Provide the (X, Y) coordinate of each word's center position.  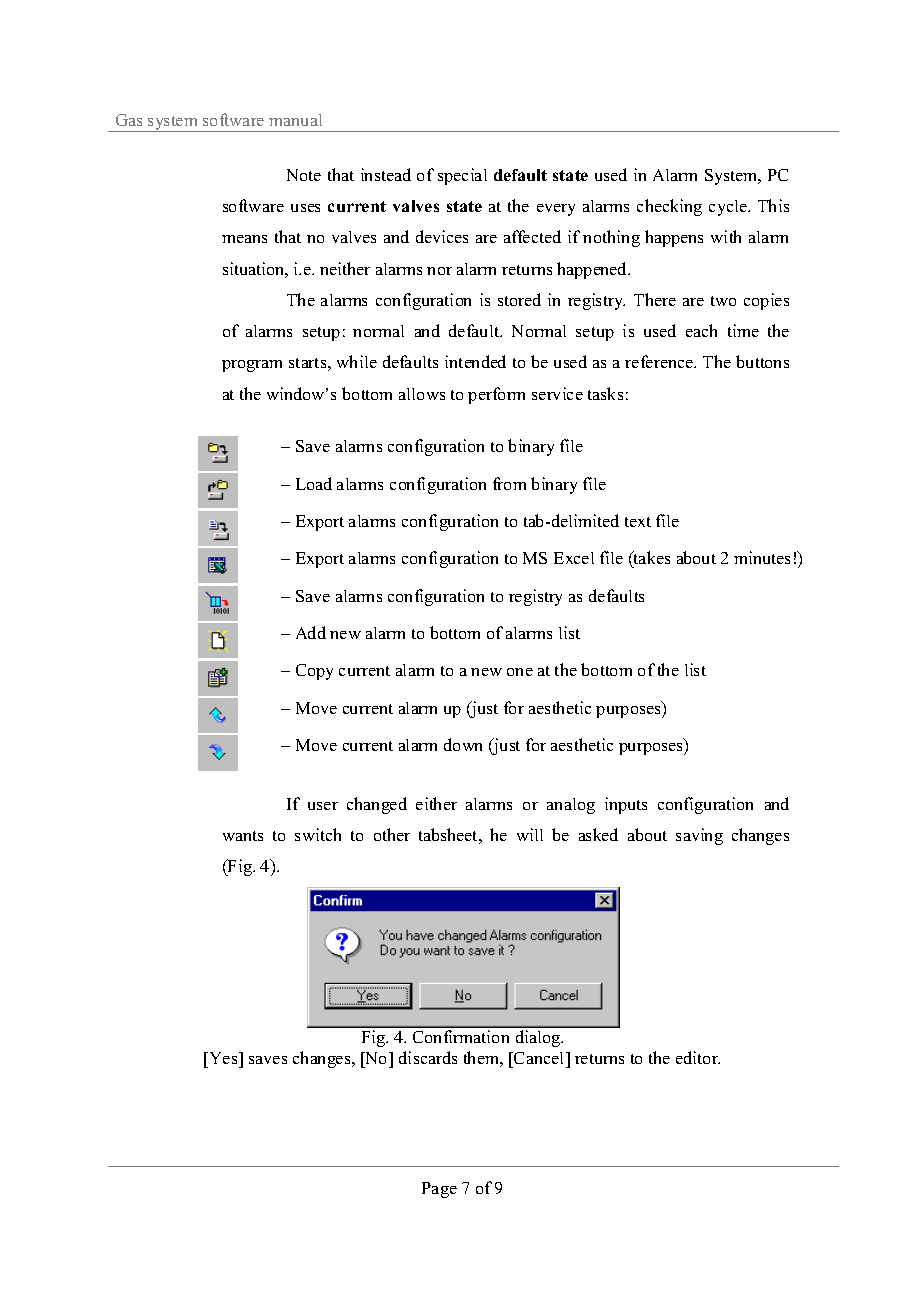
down (463, 744)
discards (428, 1057)
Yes (225, 1058)
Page (439, 1190)
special (462, 176)
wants (243, 836)
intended (475, 361)
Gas (129, 120)
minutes (762, 557)
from (509, 483)
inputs (626, 805)
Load (314, 483)
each (701, 330)
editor (698, 1057)
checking (669, 207)
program (252, 366)
